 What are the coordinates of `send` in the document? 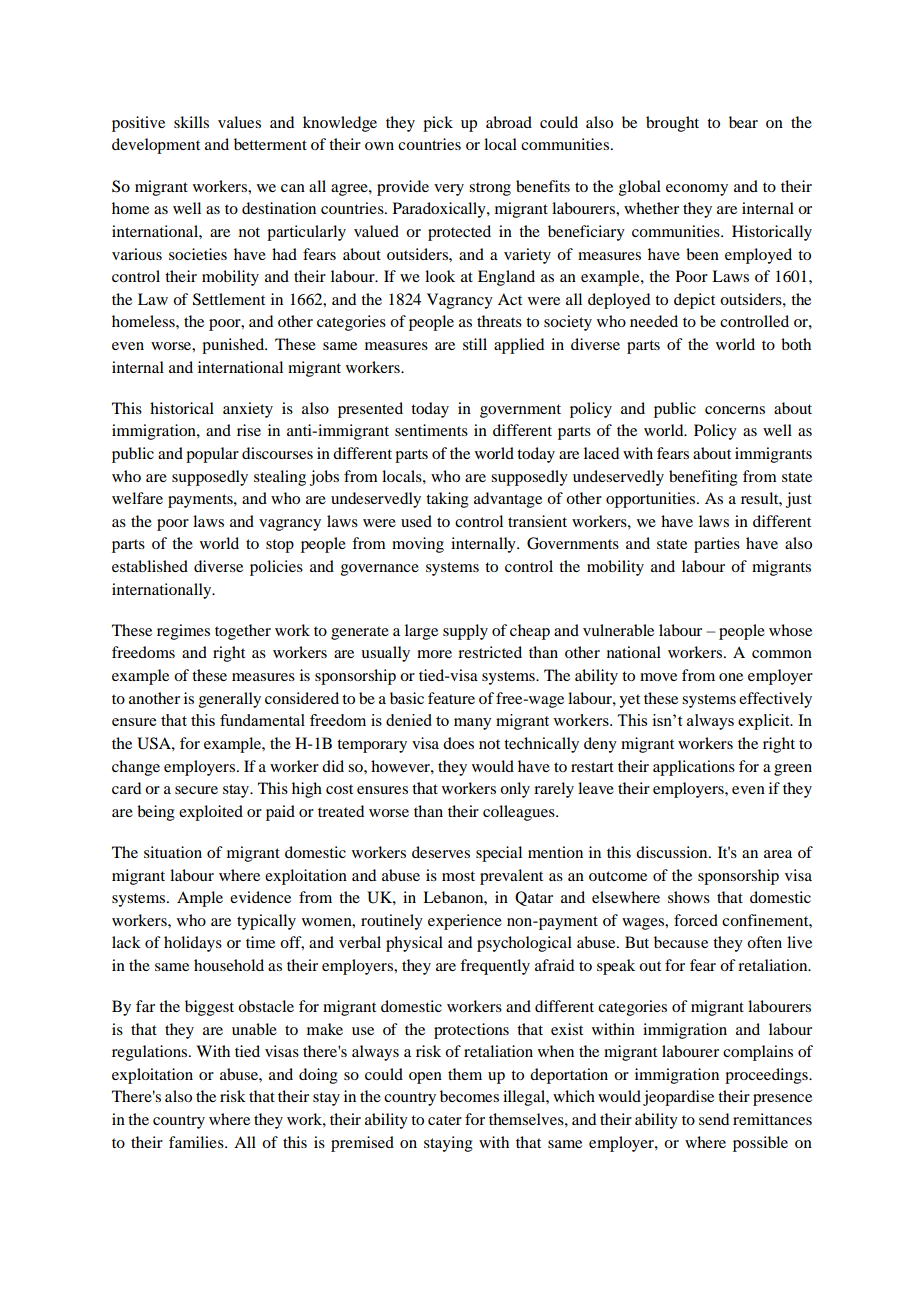 It's located at (714, 1119).
